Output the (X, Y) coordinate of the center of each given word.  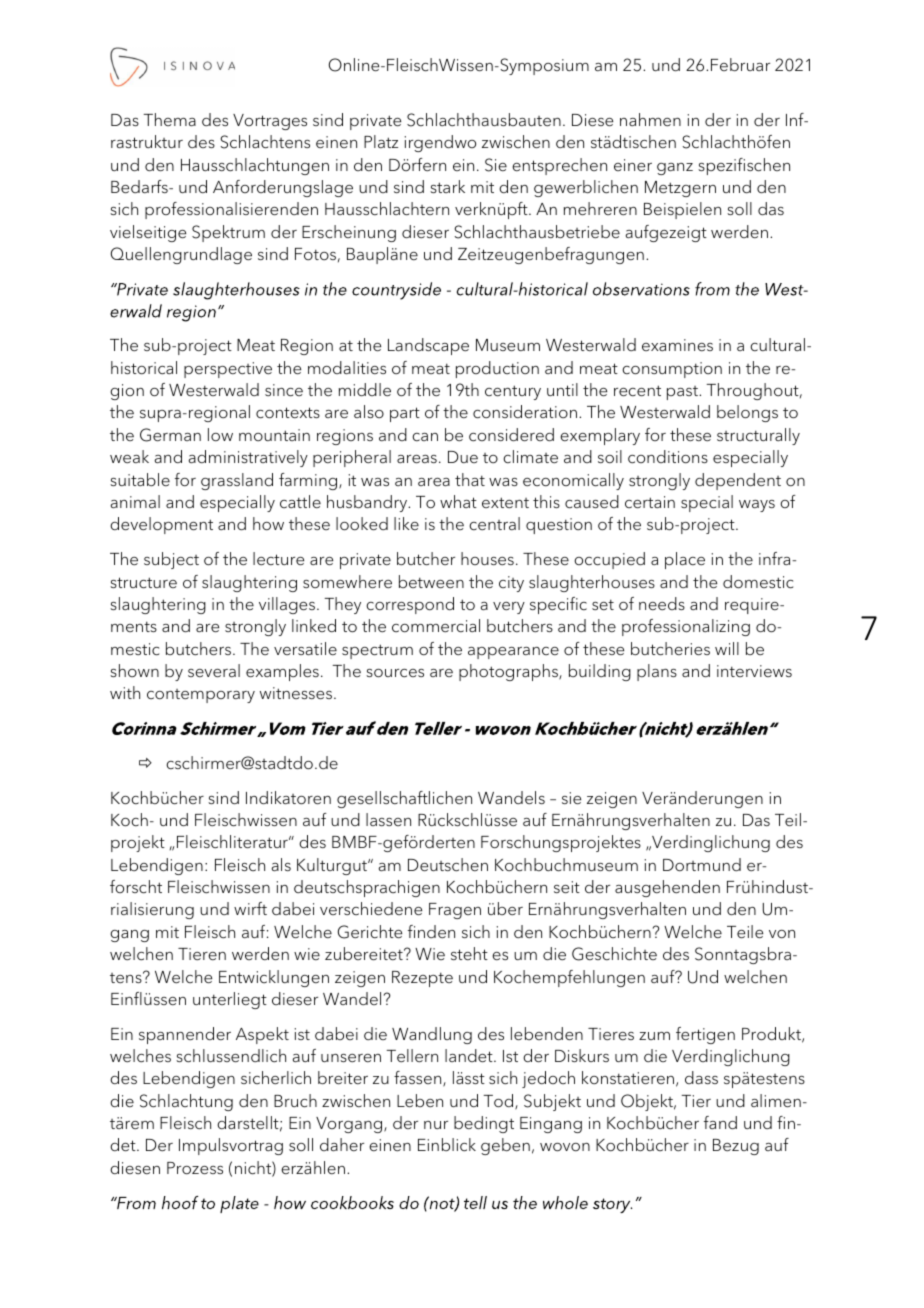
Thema (169, 119)
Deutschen (448, 865)
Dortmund (702, 865)
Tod (499, 1102)
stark (447, 186)
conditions (668, 457)
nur (436, 1125)
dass (701, 1077)
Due (463, 457)
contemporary (201, 696)
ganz (675, 169)
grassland (237, 481)
